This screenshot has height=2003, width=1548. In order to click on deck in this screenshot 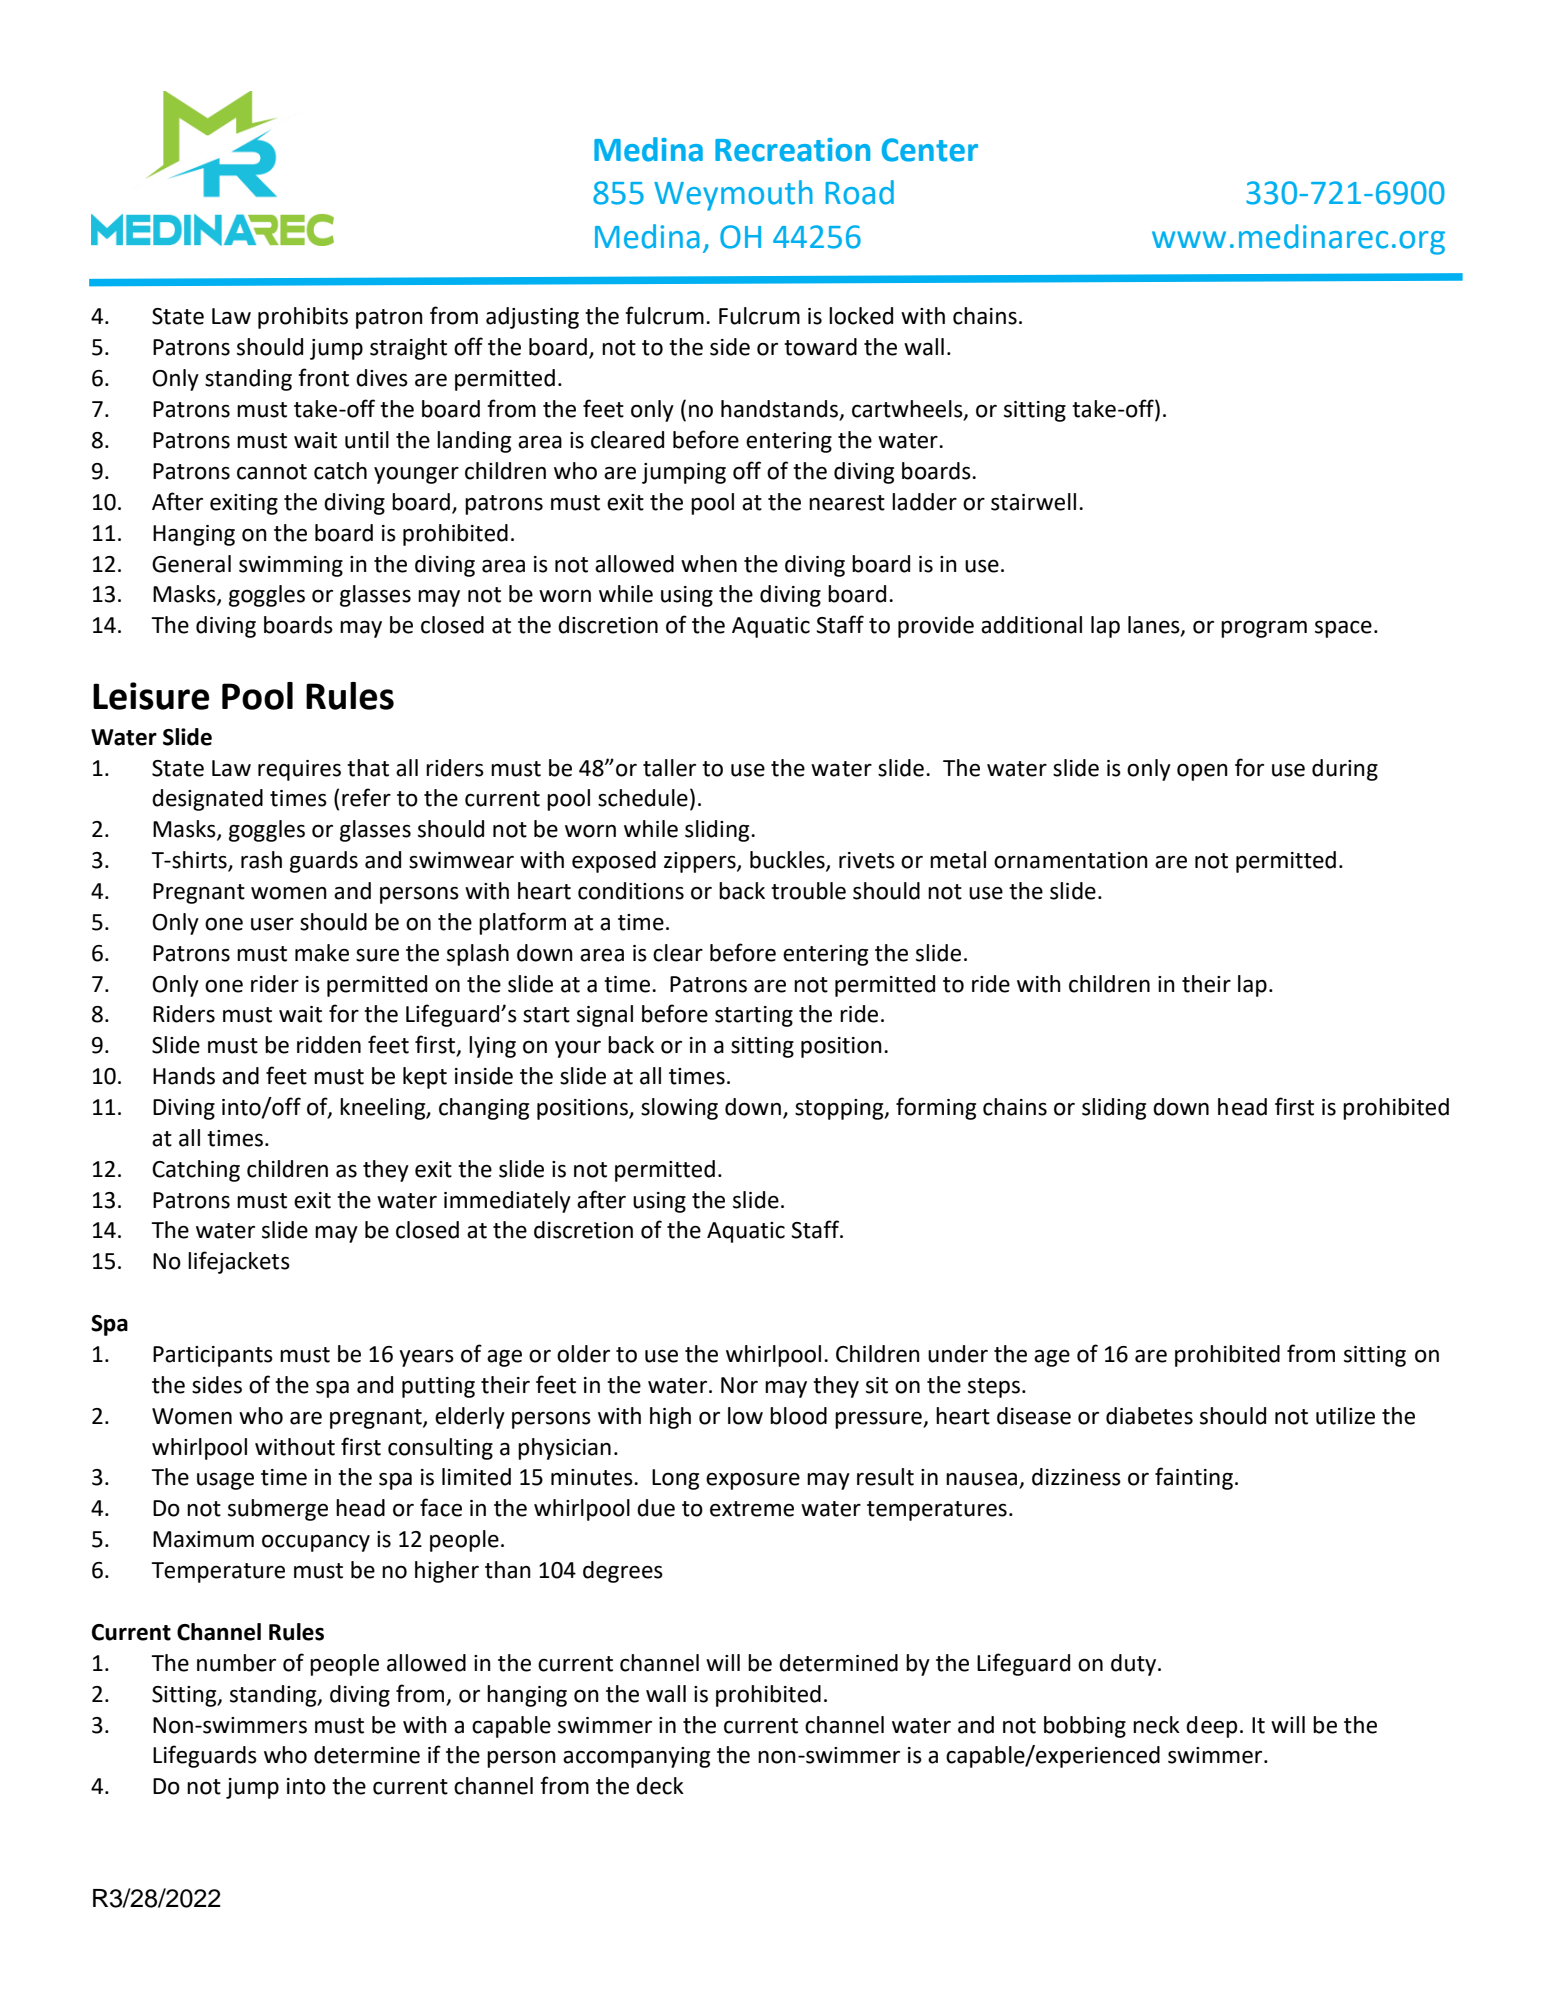, I will do `click(660, 1786)`.
